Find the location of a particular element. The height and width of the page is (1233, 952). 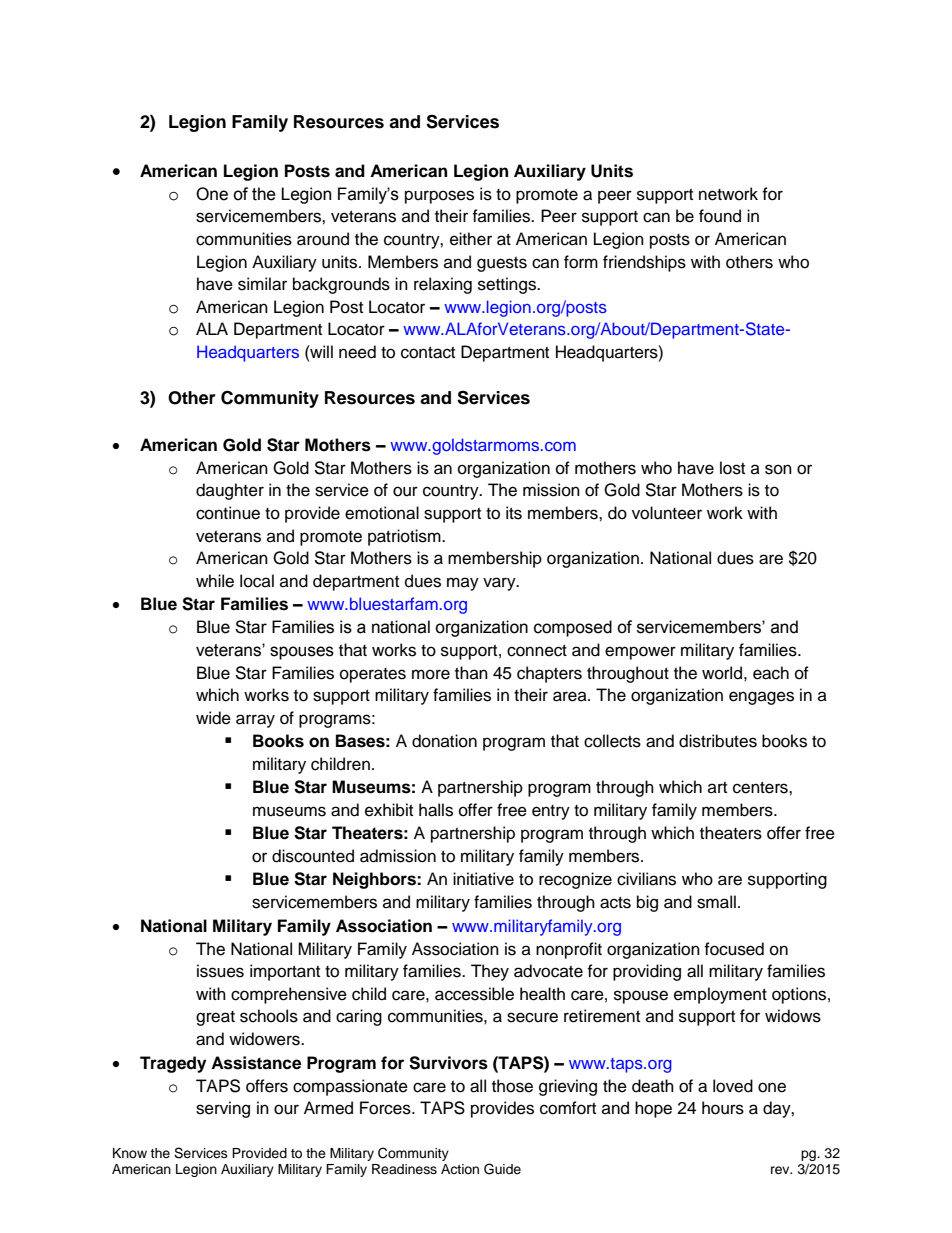

found is located at coordinates (720, 216).
